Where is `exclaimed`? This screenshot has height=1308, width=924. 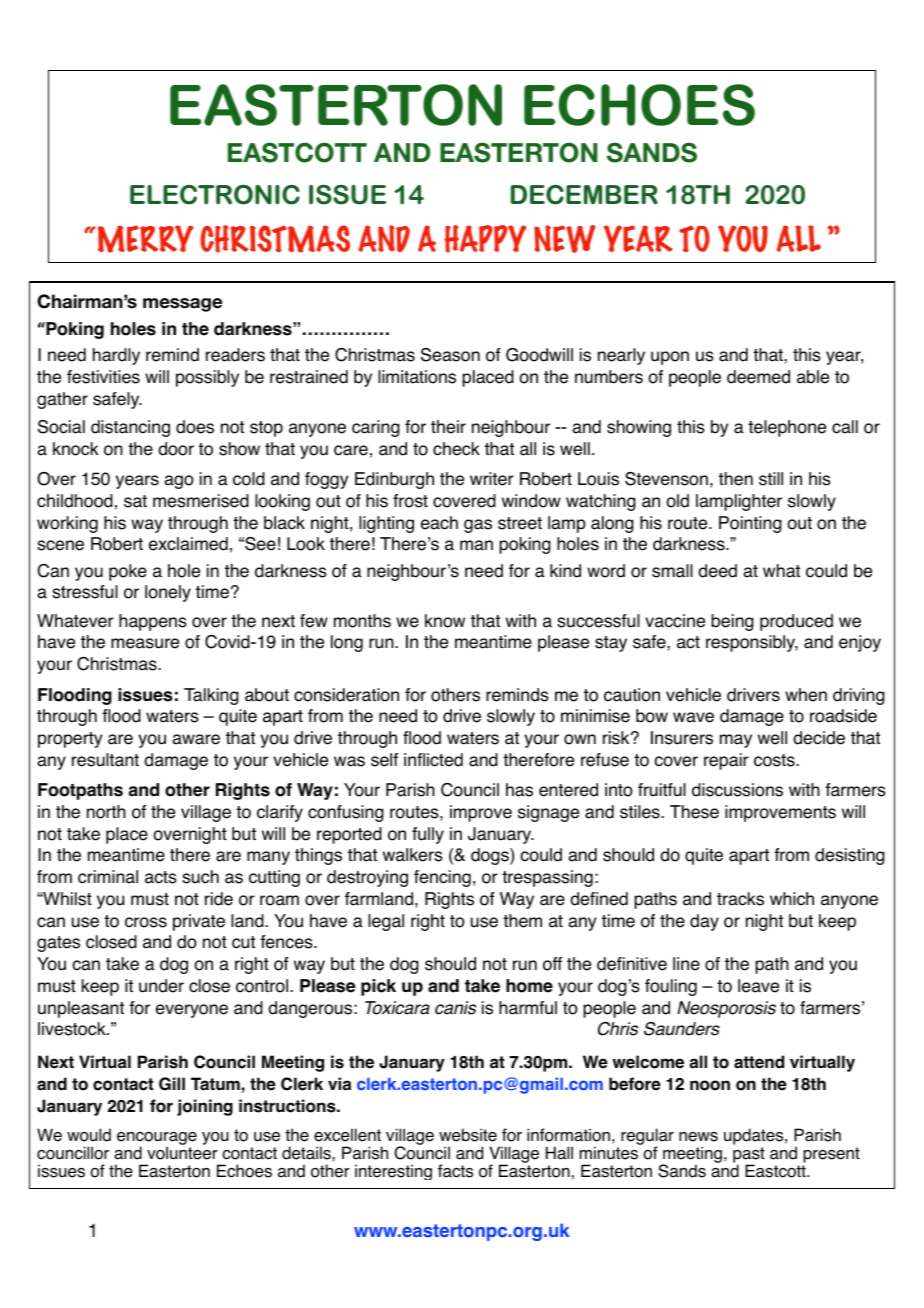
exclaimed is located at coordinates (188, 544).
